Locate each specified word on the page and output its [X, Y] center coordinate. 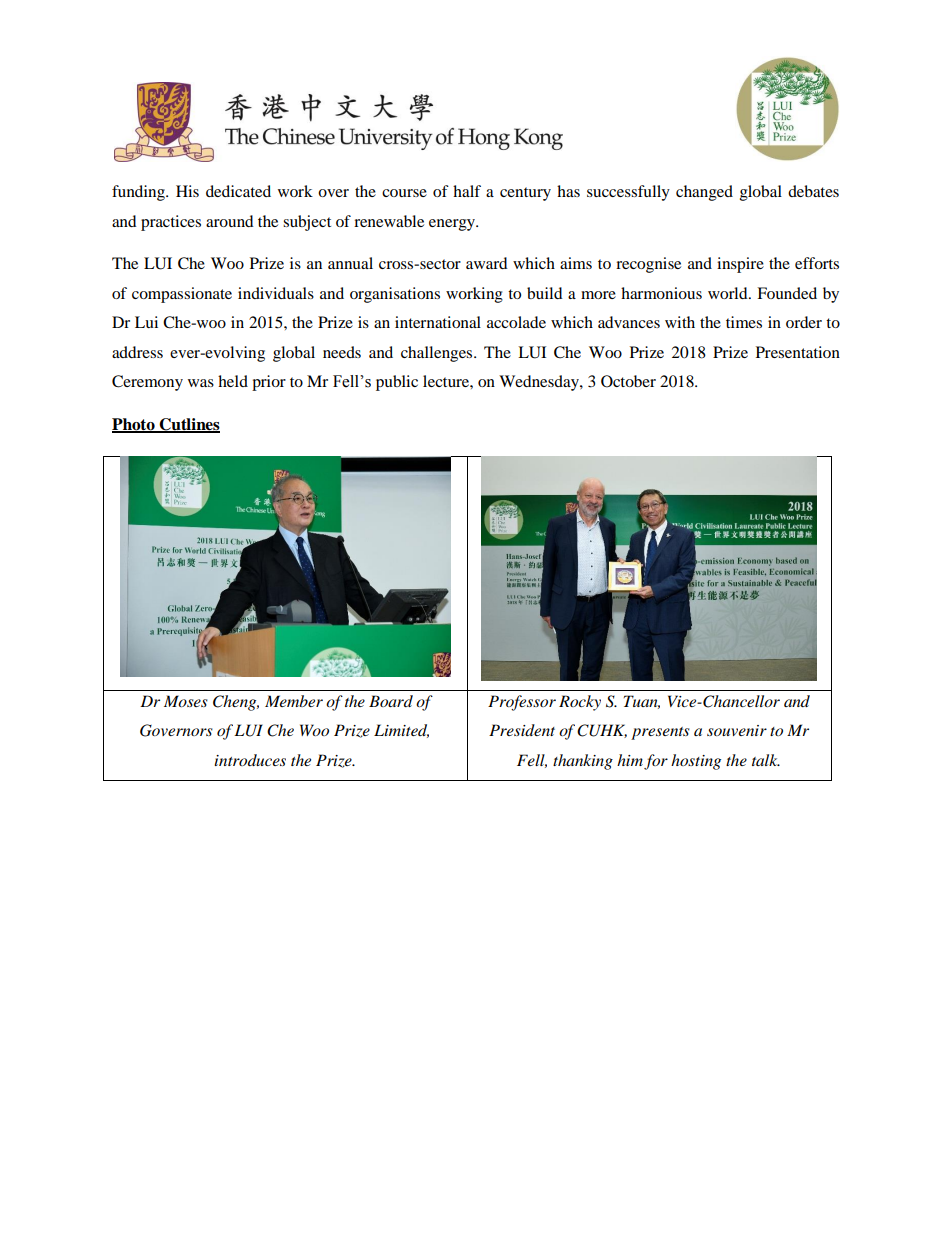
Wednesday [540, 383]
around [230, 221]
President [522, 730]
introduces [250, 760]
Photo [134, 425]
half [467, 191]
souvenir [737, 730]
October [628, 381]
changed [704, 193]
